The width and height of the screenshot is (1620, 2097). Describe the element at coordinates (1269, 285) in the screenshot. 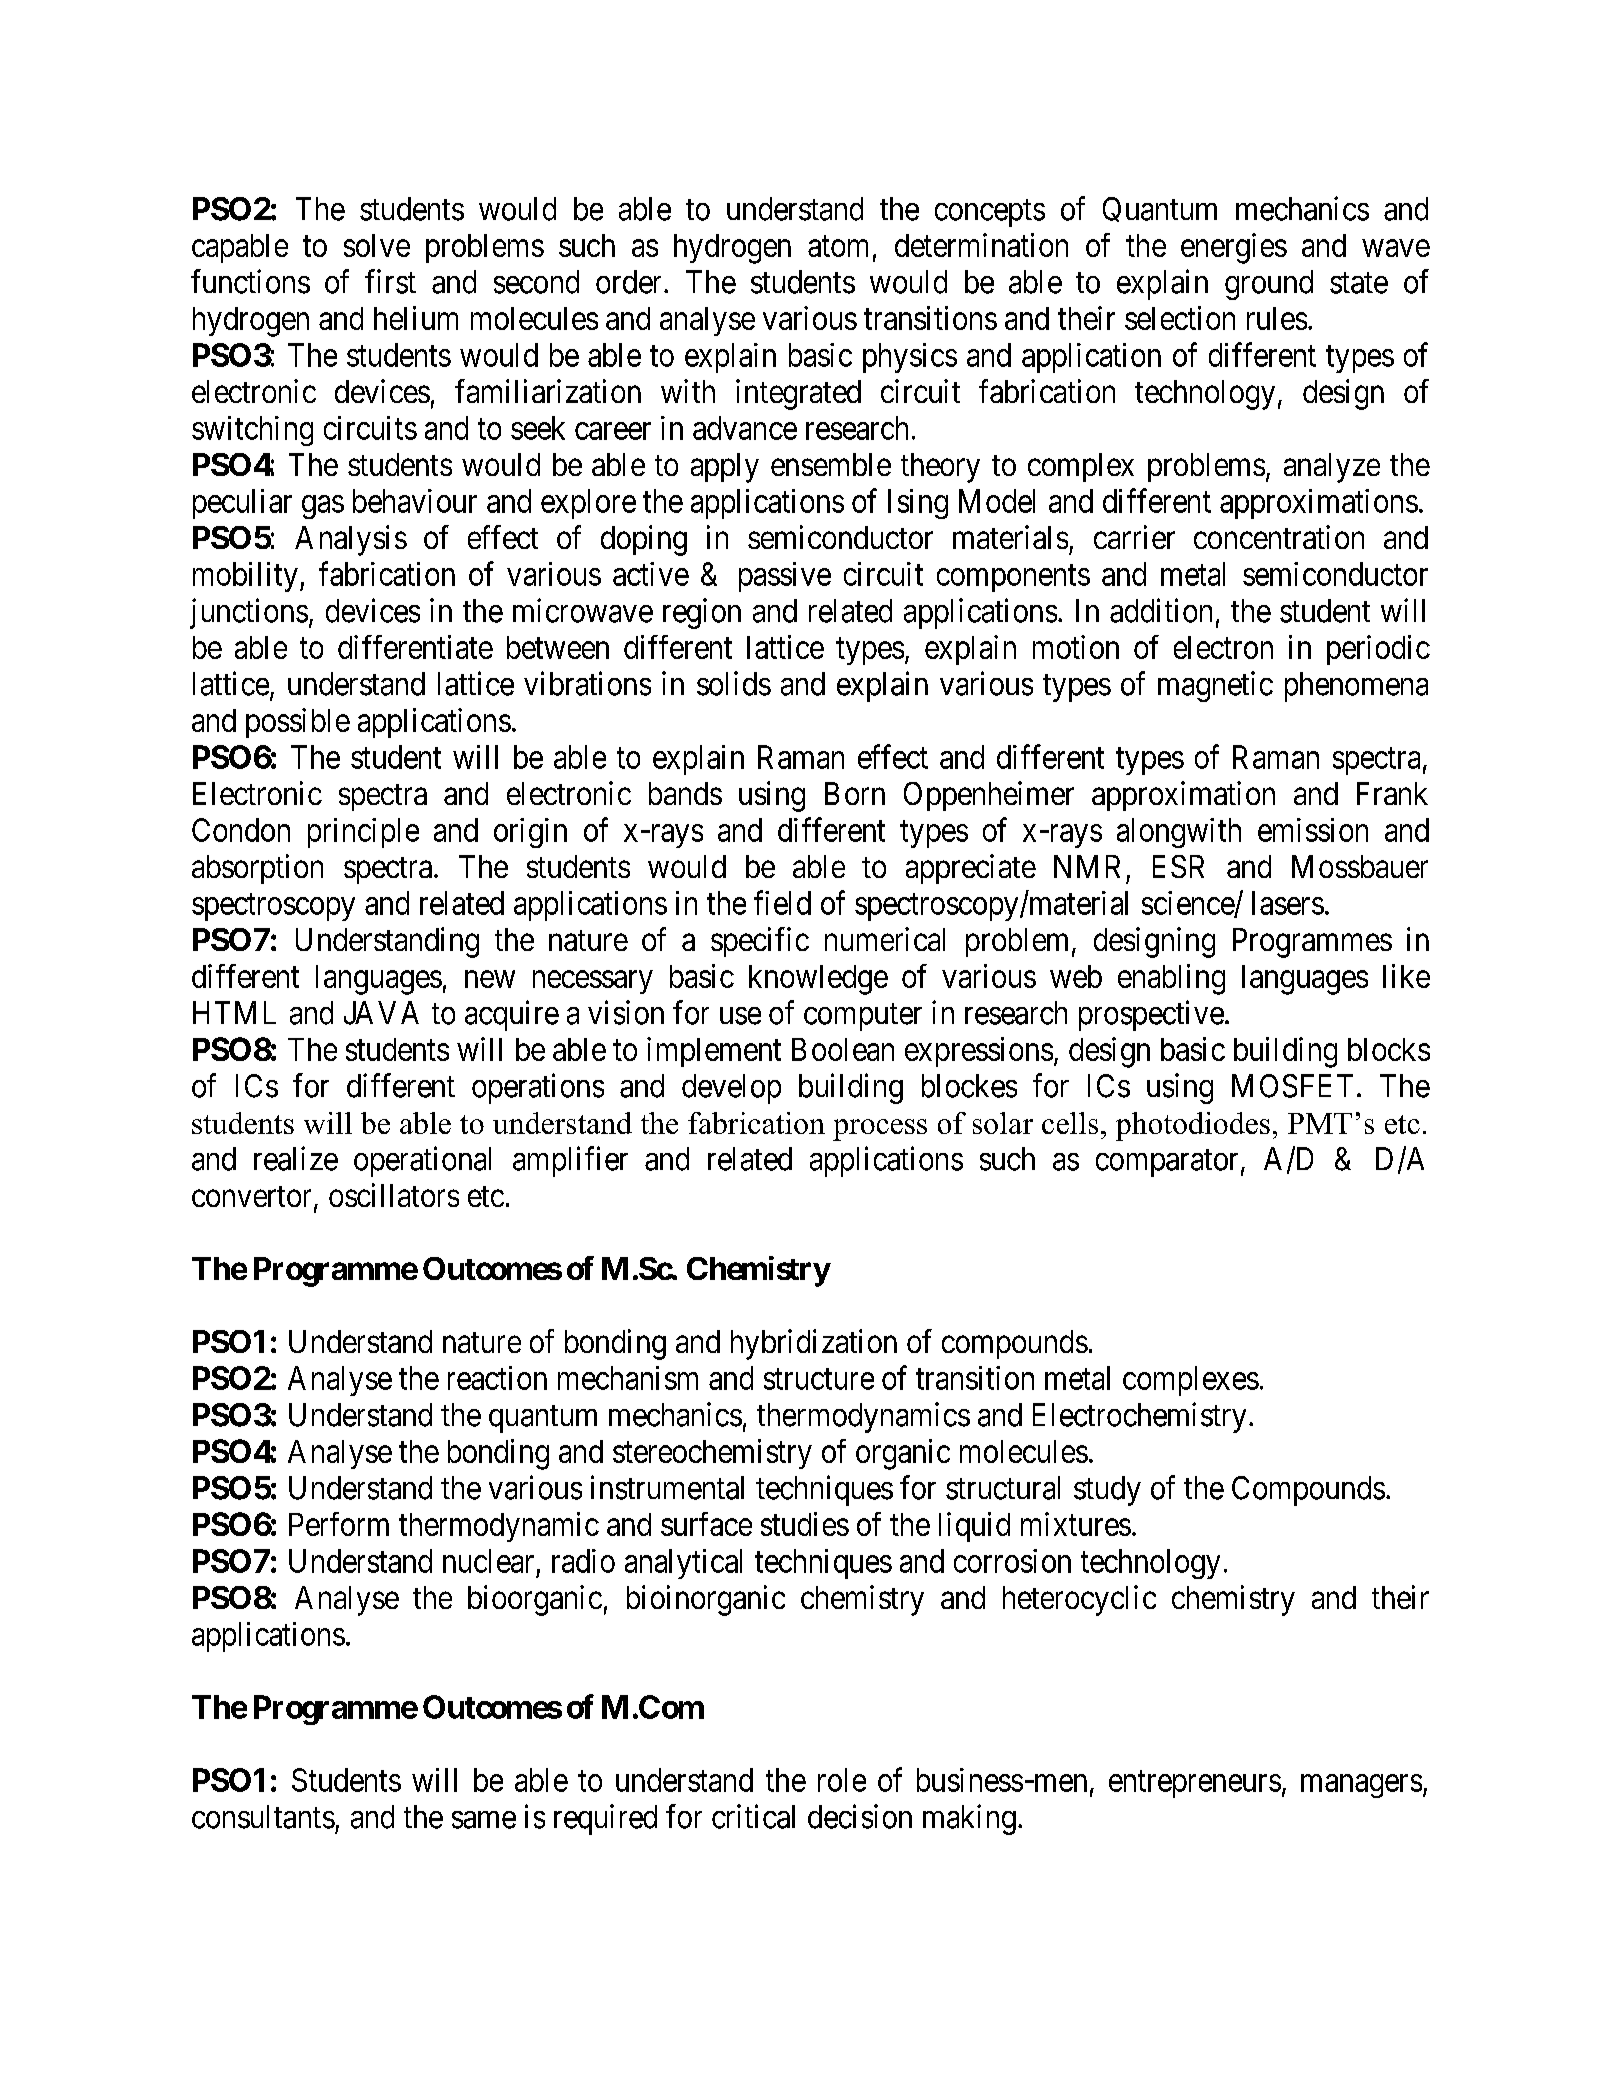

I see `ground` at that location.
